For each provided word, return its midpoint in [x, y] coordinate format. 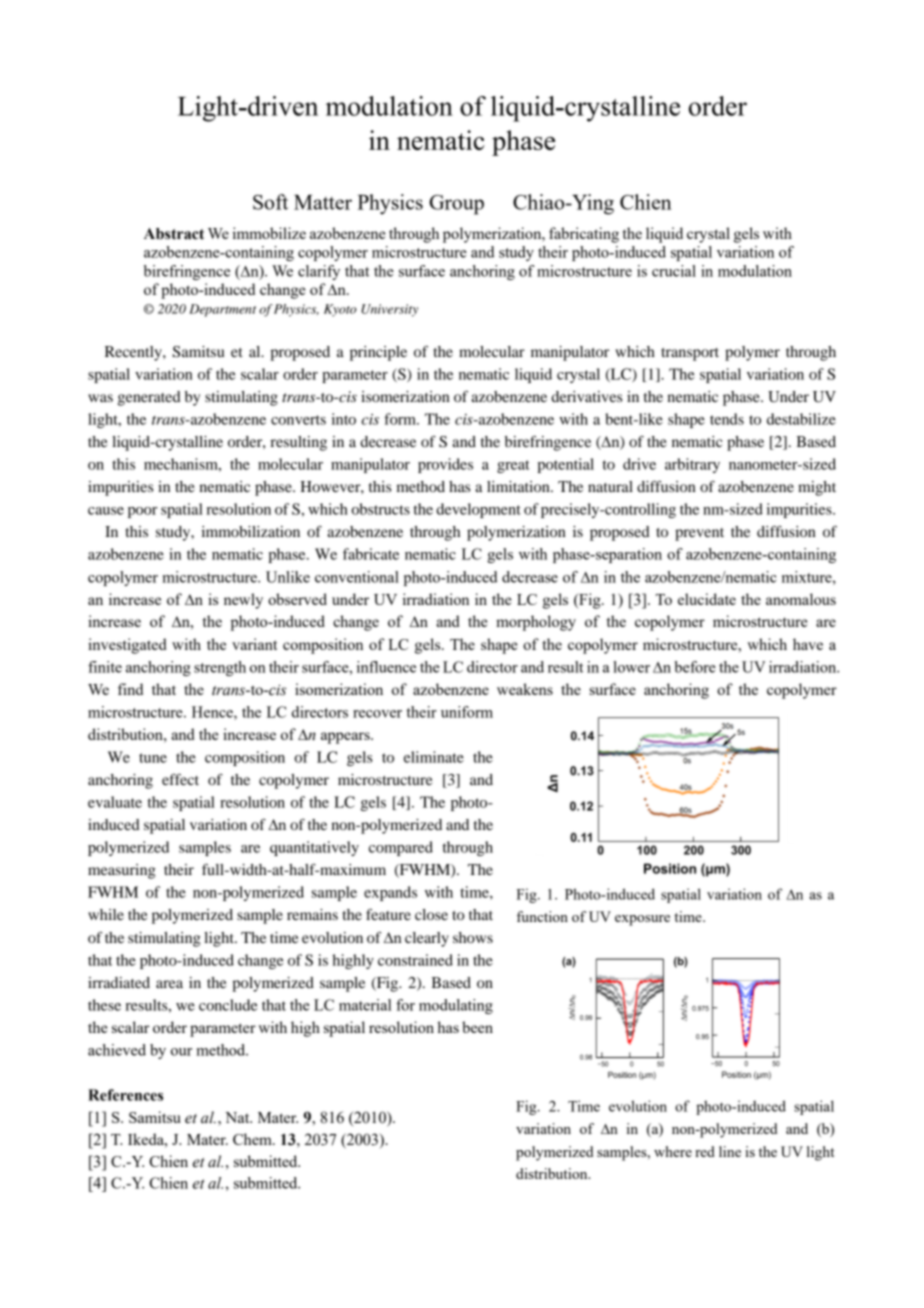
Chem [253, 1139]
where [673, 1151]
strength [220, 668]
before [695, 667]
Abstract [174, 234]
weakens [525, 689]
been [477, 1027]
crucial [674, 271]
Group [456, 205]
